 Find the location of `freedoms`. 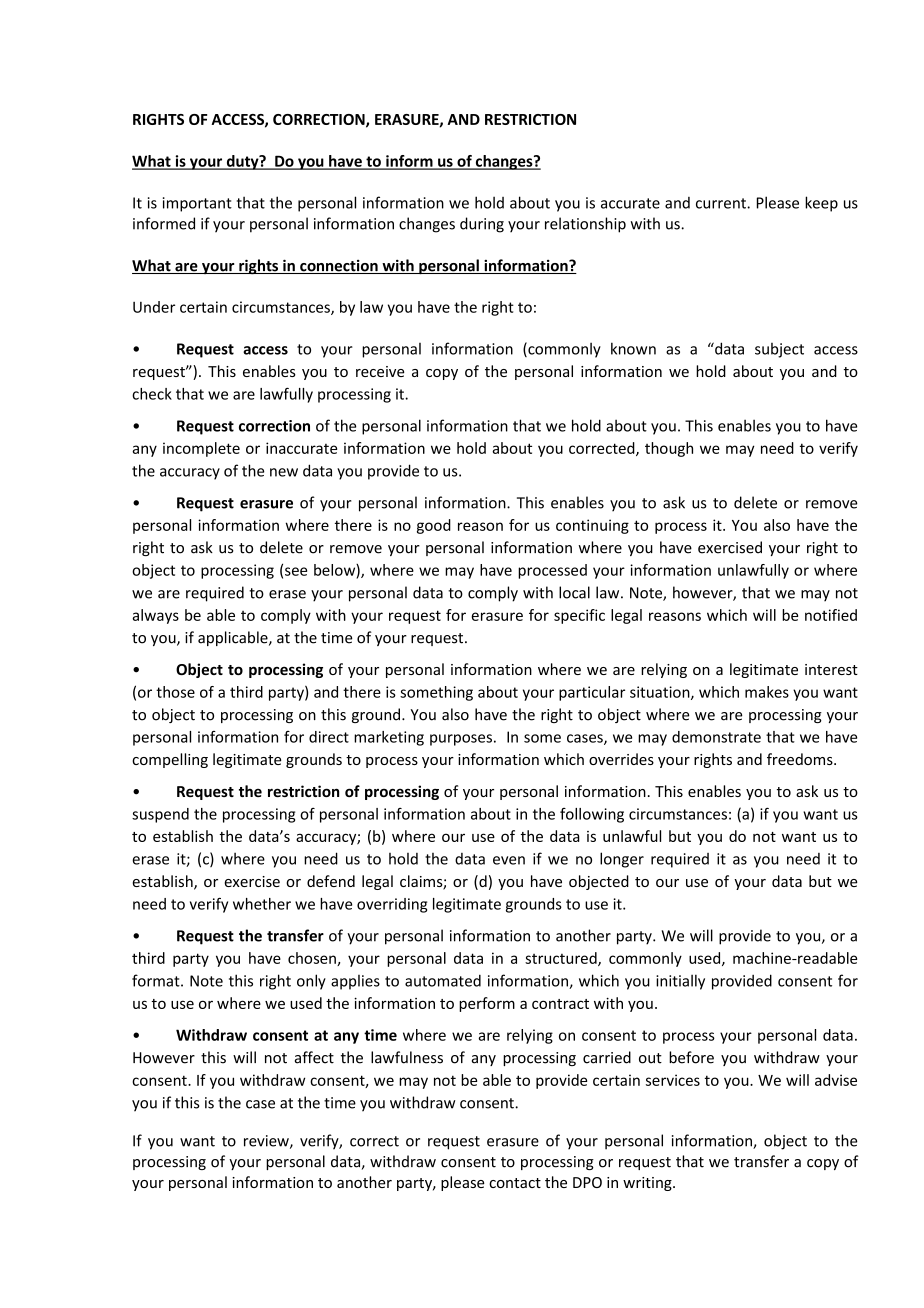

freedoms is located at coordinates (801, 759).
